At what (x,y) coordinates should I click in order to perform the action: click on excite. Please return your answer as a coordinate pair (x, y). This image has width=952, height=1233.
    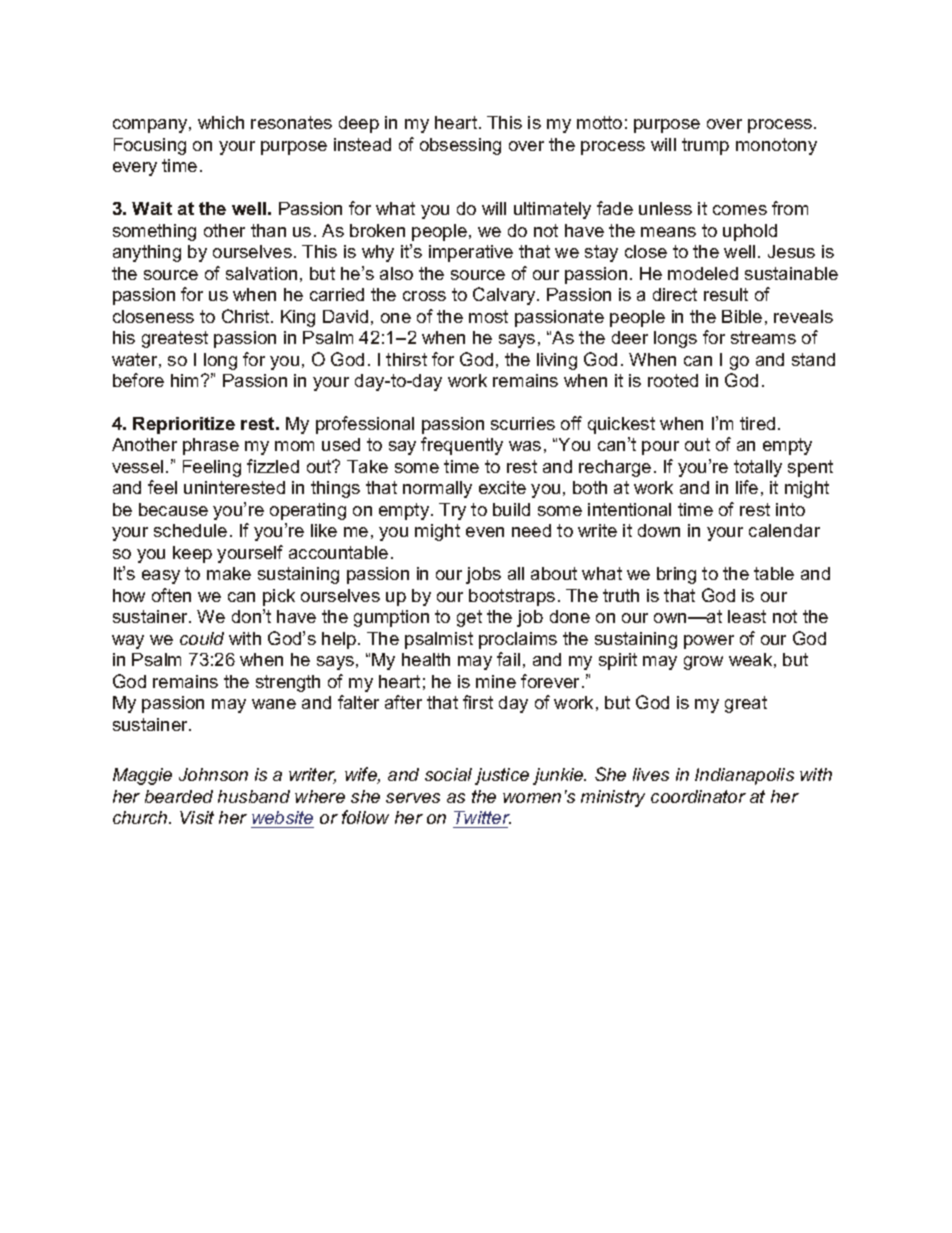
    Looking at the image, I should click on (502, 487).
